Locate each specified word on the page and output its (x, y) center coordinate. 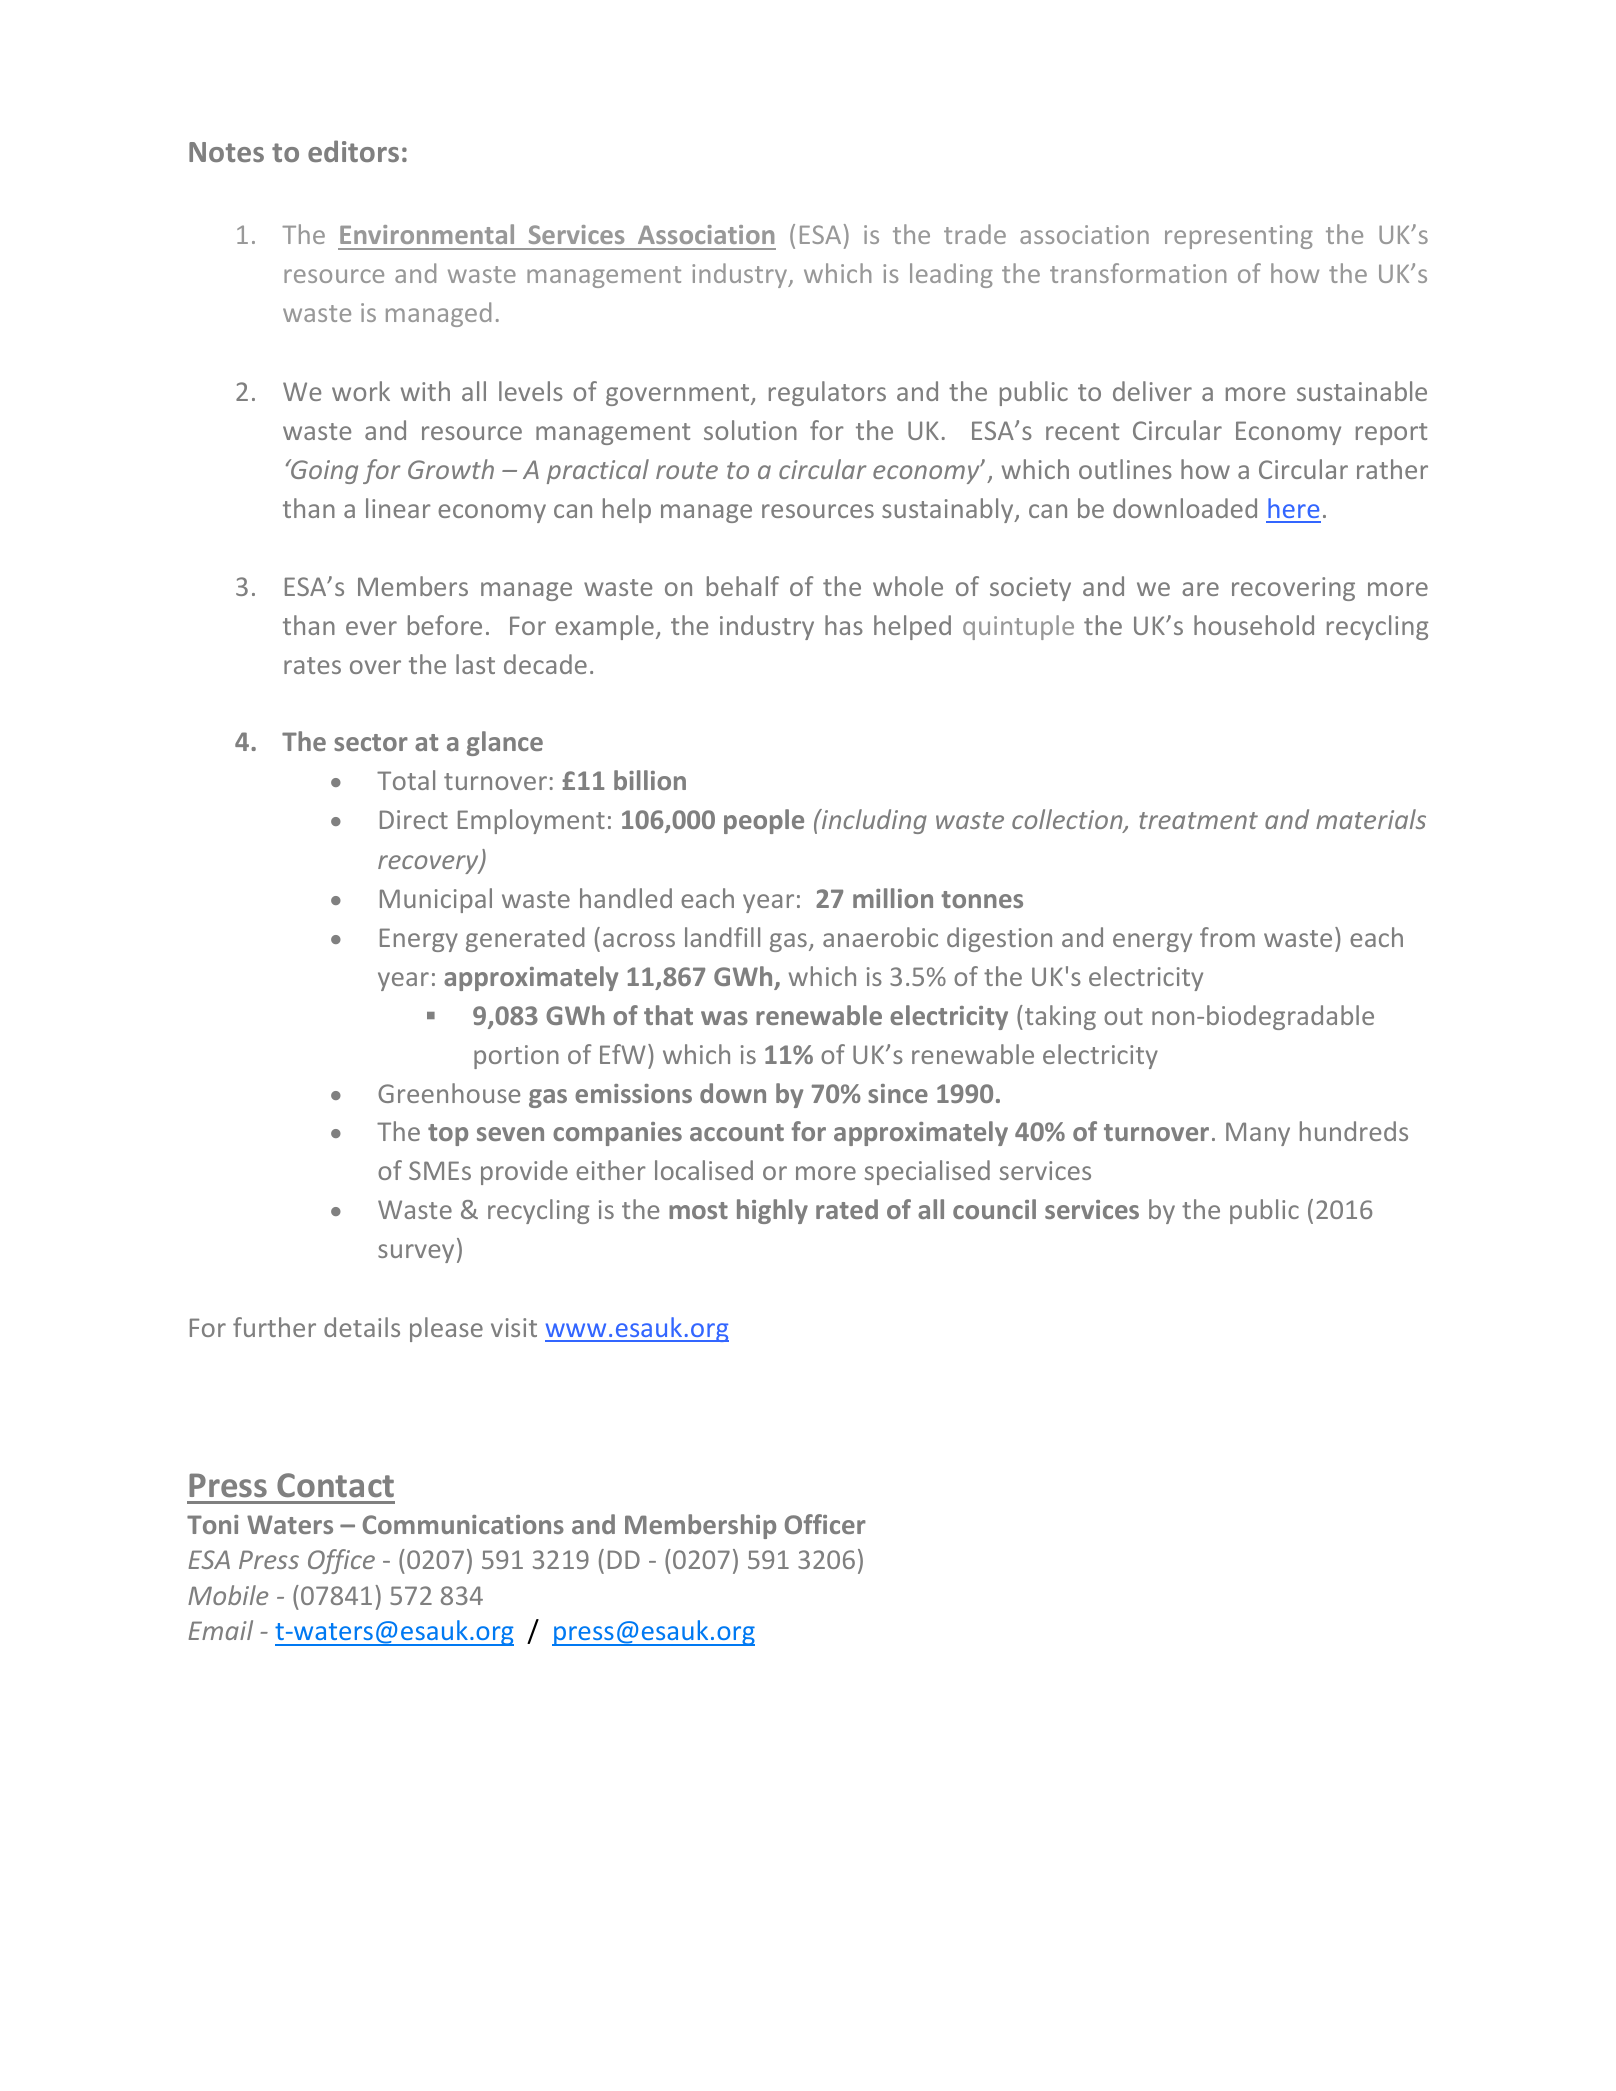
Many (1258, 1134)
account (737, 1132)
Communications (463, 1524)
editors (353, 151)
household (1254, 625)
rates (312, 665)
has (844, 625)
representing (1239, 237)
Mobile (228, 1595)
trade (975, 234)
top (448, 1135)
